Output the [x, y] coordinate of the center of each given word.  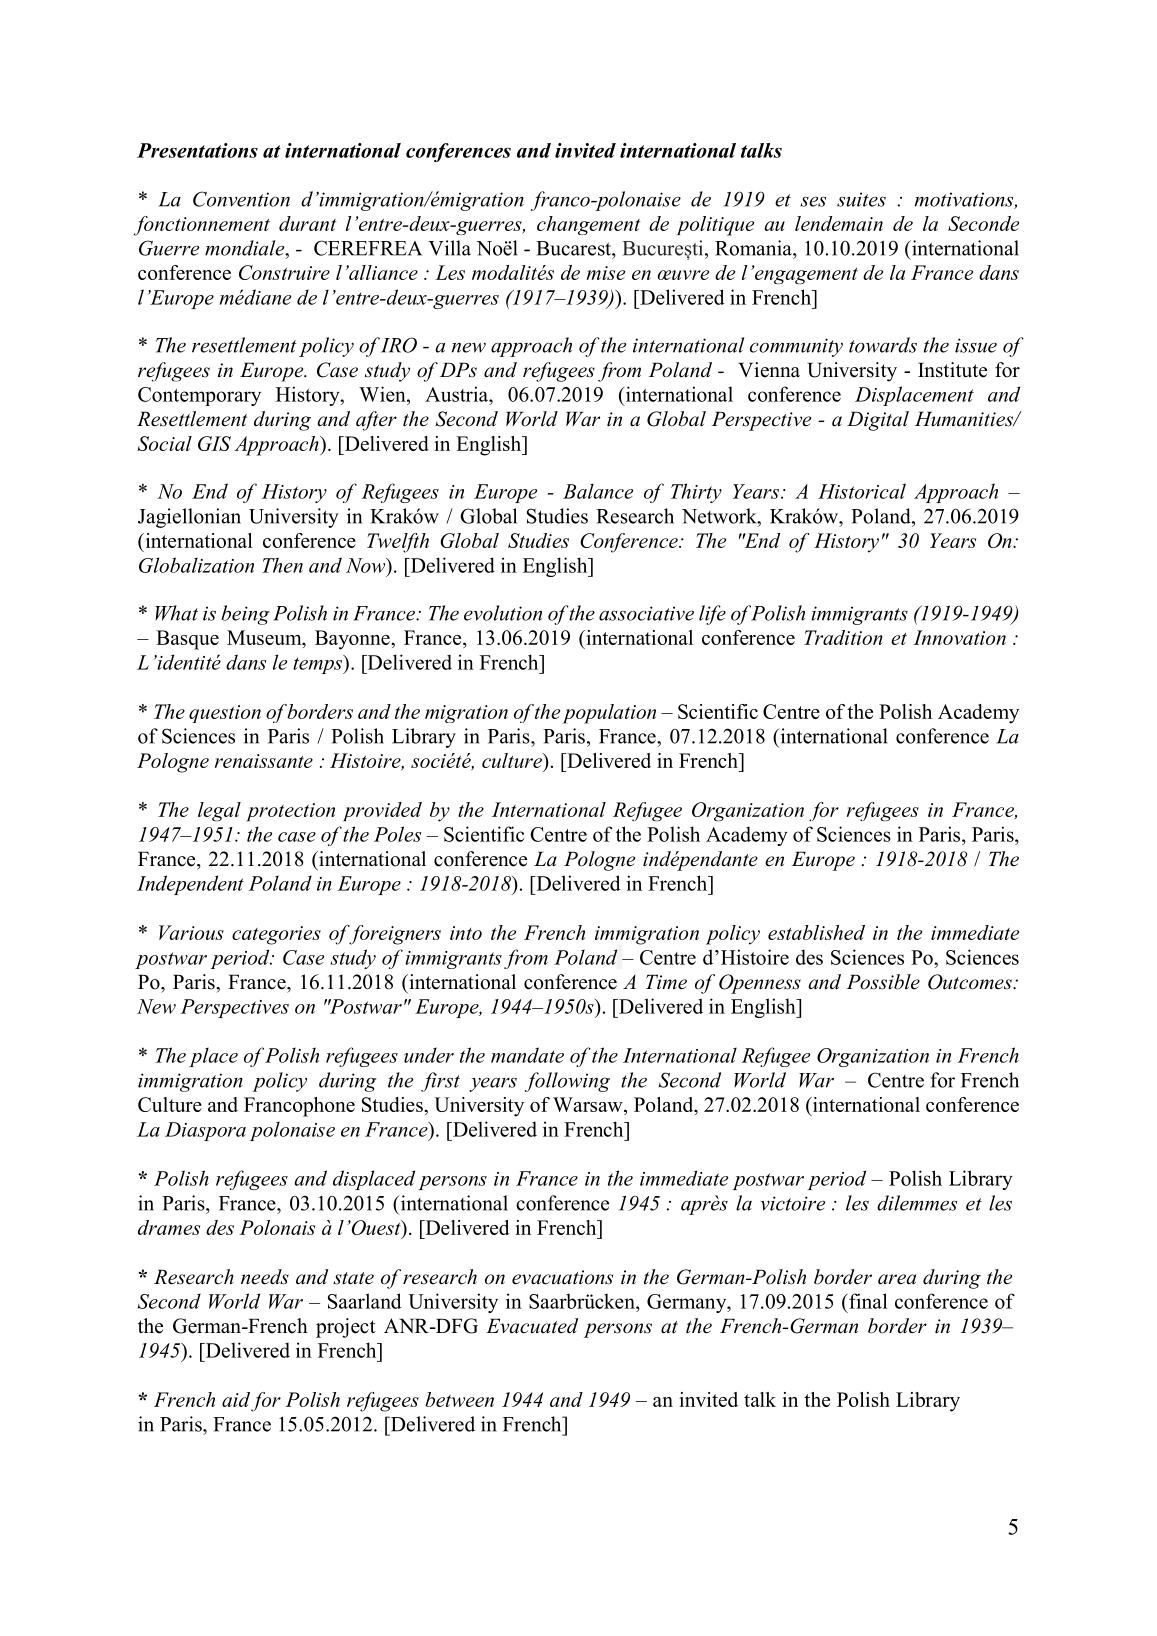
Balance [598, 491]
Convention [241, 199]
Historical [862, 491]
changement [588, 225]
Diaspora [205, 1131]
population [609, 714]
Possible [883, 982]
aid [236, 1399]
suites [861, 199]
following [567, 1082]
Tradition [843, 637]
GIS [214, 443]
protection [291, 812]
